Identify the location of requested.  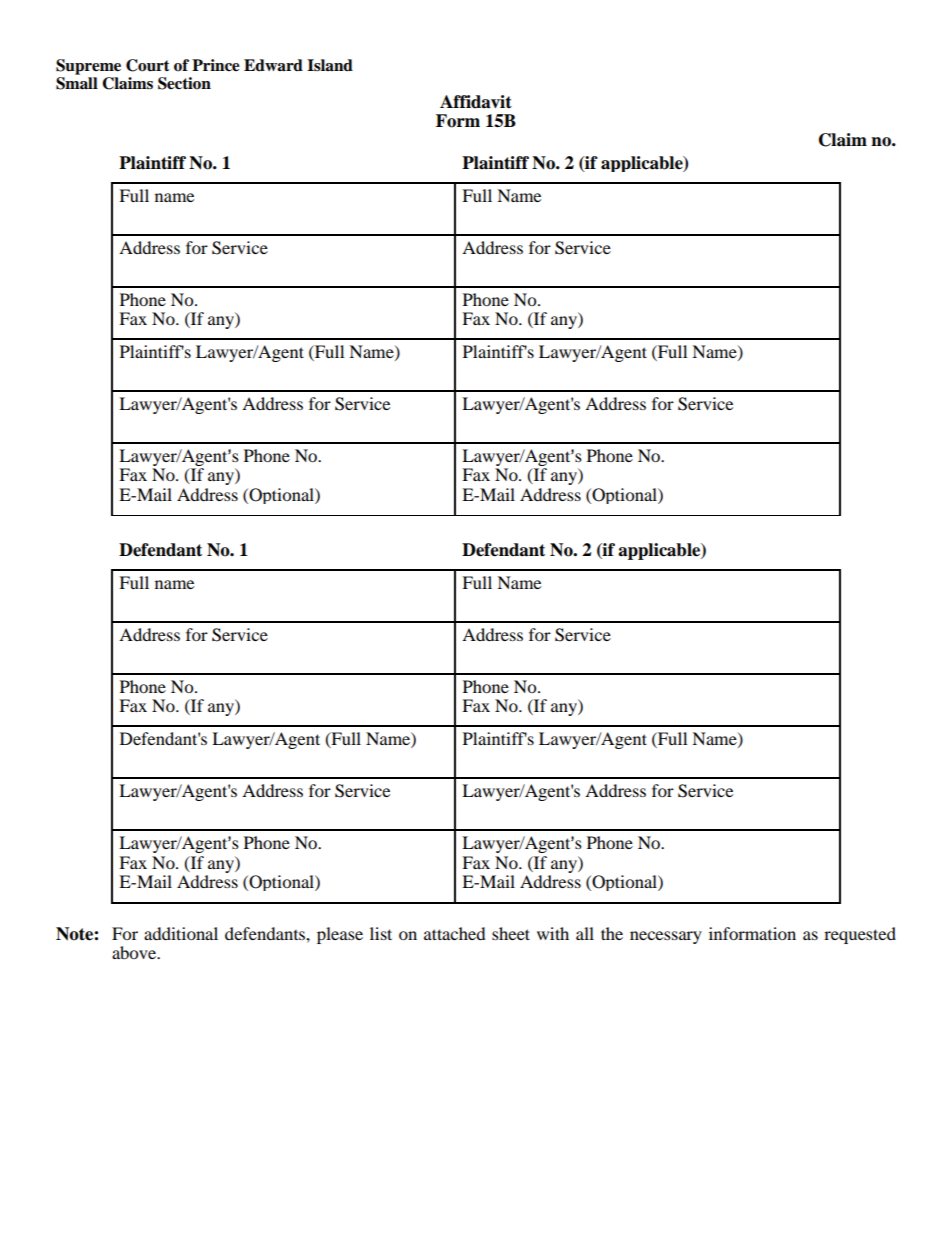
(860, 935).
